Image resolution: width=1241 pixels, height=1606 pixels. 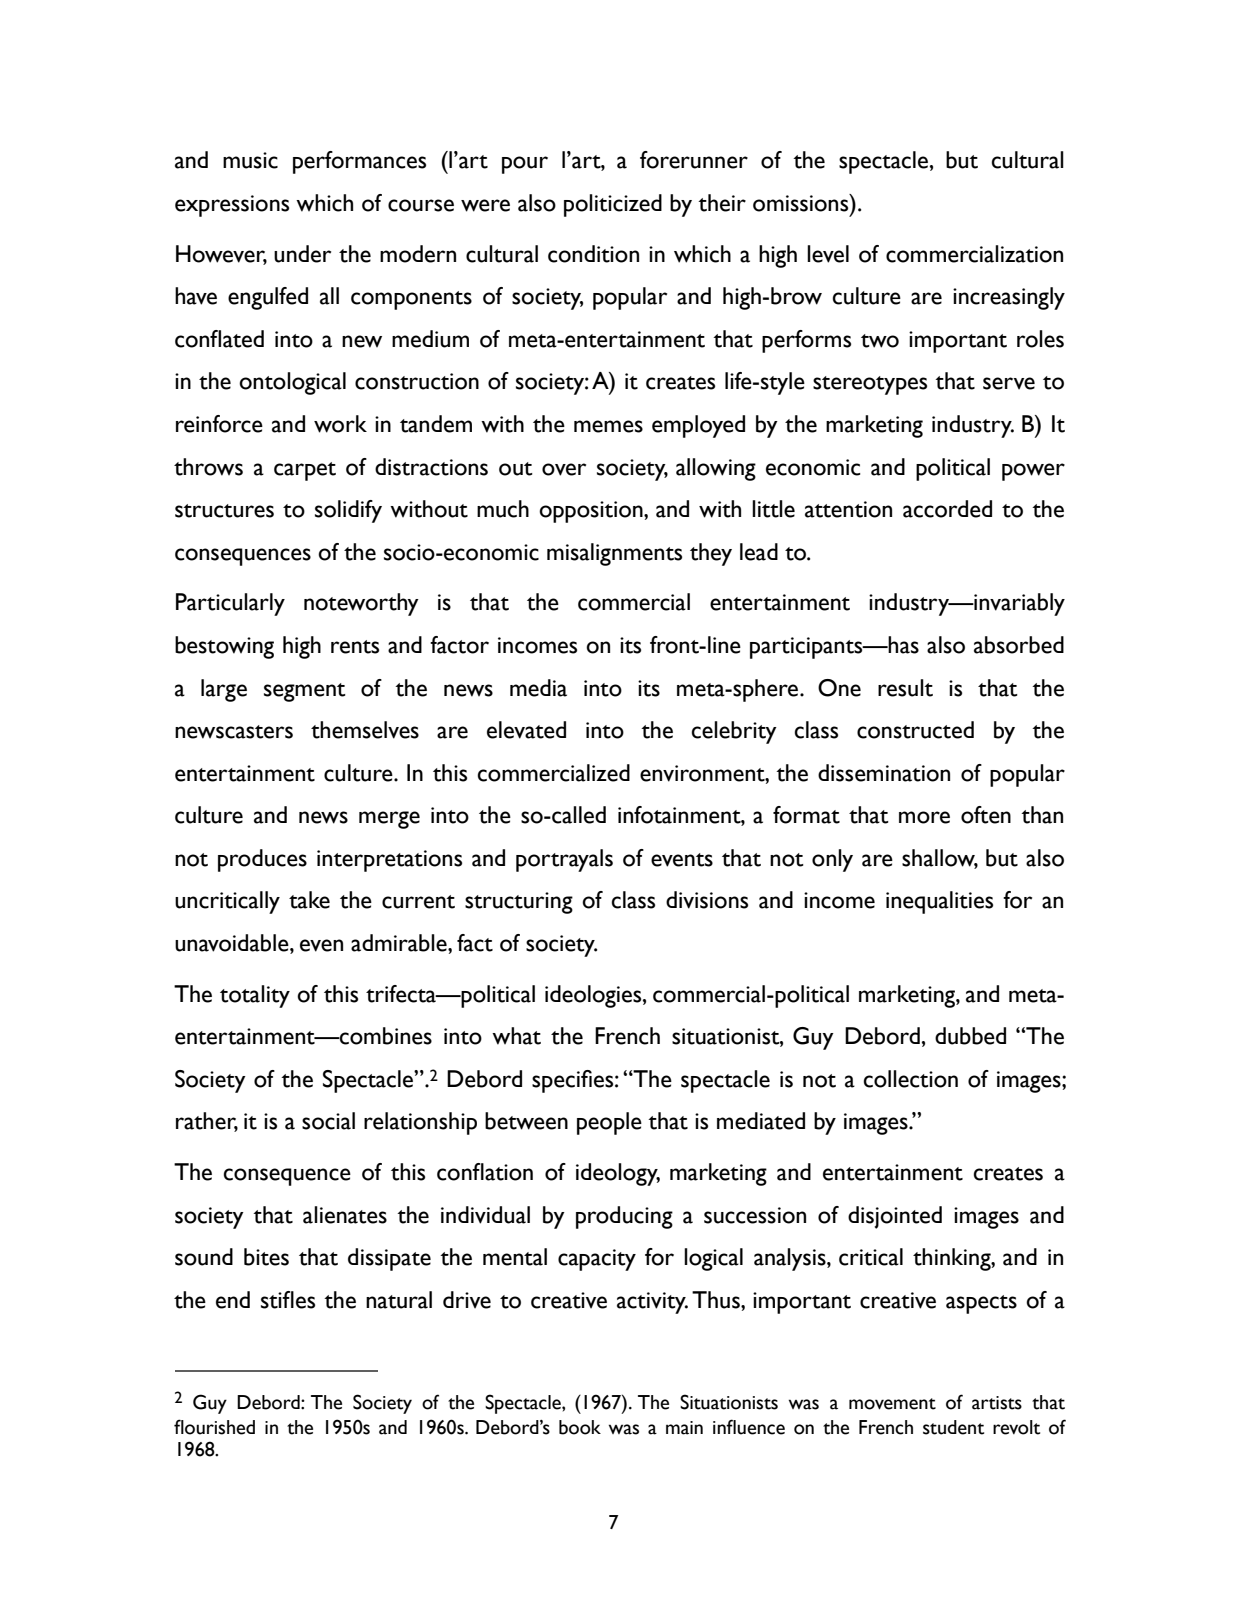 What do you see at coordinates (592, 512) in the screenshot?
I see `opposition` at bounding box center [592, 512].
